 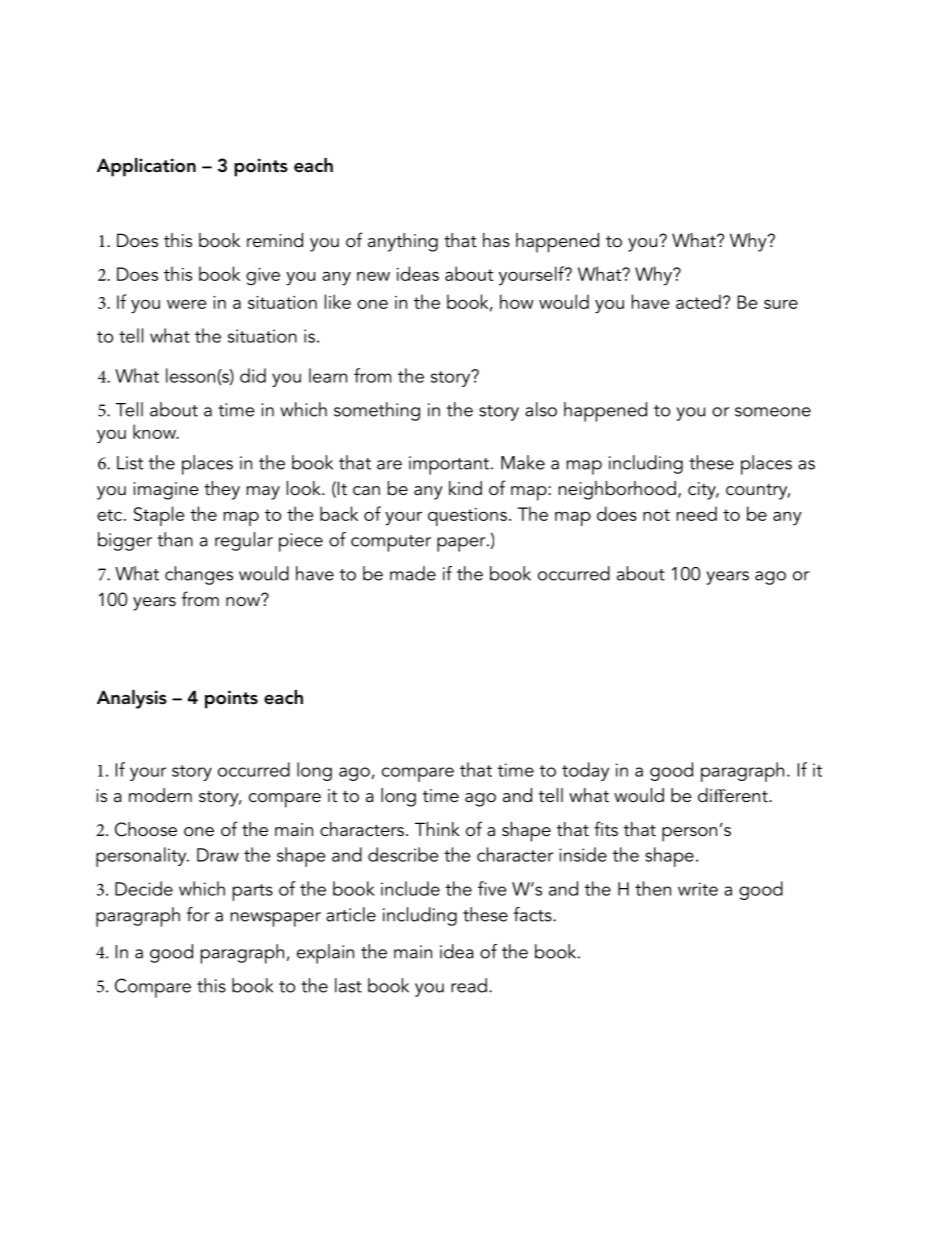 I want to click on Application, so click(x=146, y=167).
